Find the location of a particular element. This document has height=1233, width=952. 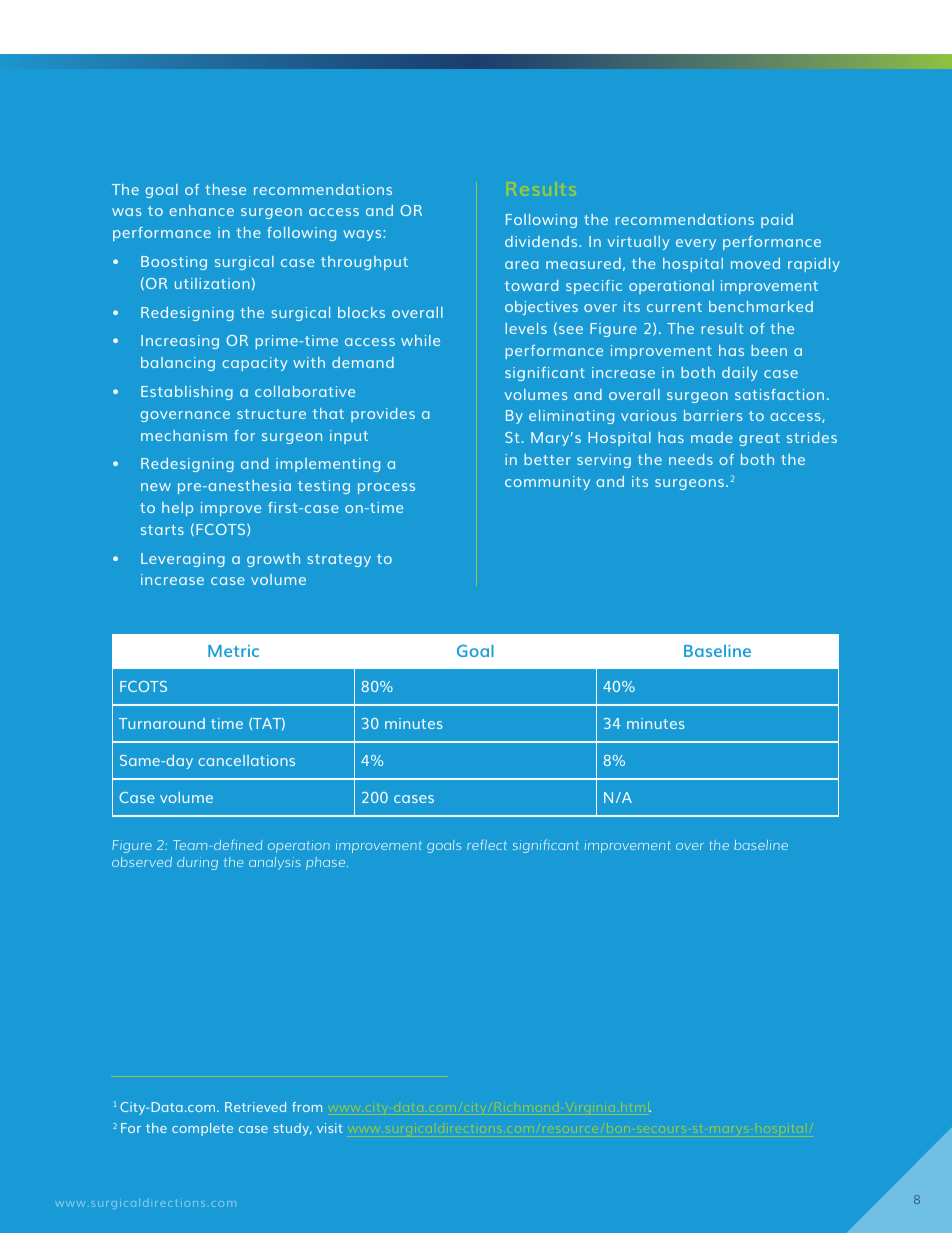

phase is located at coordinates (327, 863).
